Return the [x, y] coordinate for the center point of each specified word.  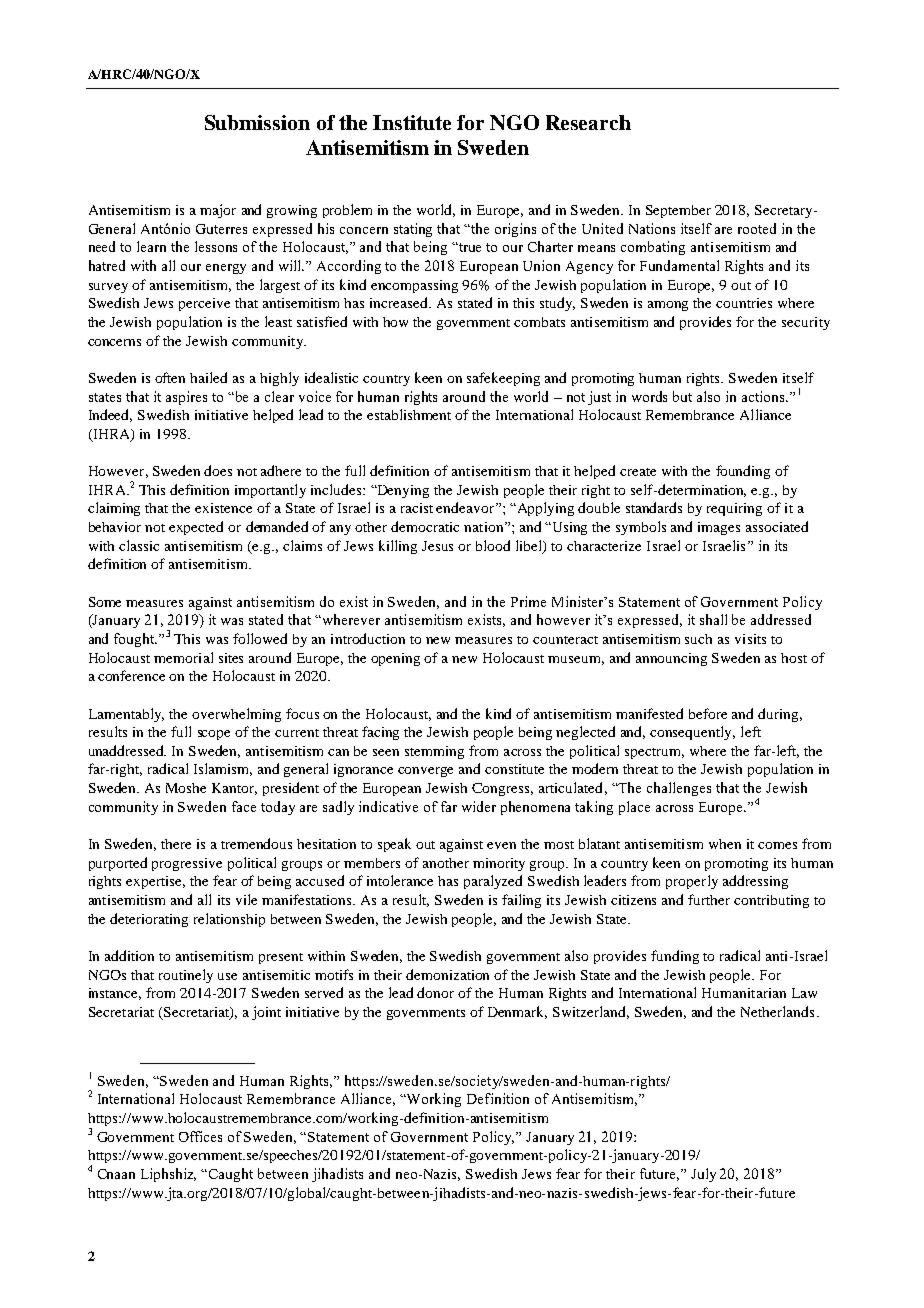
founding [743, 472]
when [725, 844]
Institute [412, 122]
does [218, 470]
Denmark [517, 1012]
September [678, 211]
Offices [200, 1136]
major [218, 211]
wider [479, 806]
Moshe [186, 788]
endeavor [466, 507]
